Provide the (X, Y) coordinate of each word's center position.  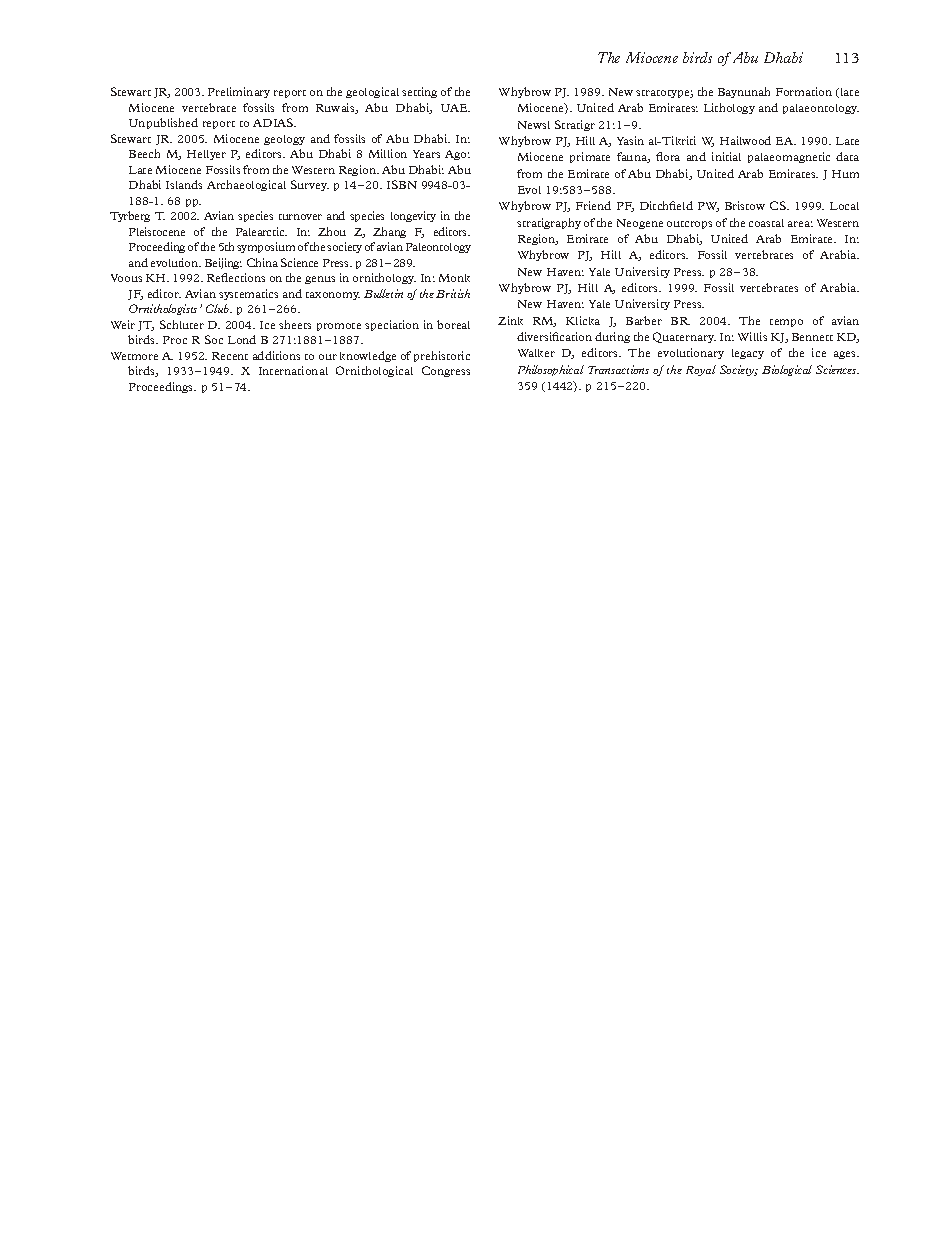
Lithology (729, 108)
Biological (787, 370)
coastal (766, 223)
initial (726, 156)
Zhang (389, 232)
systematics (248, 294)
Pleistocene (157, 231)
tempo (786, 323)
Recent (230, 356)
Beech (144, 153)
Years (426, 154)
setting (419, 92)
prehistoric (442, 356)
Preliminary (239, 92)
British (453, 293)
